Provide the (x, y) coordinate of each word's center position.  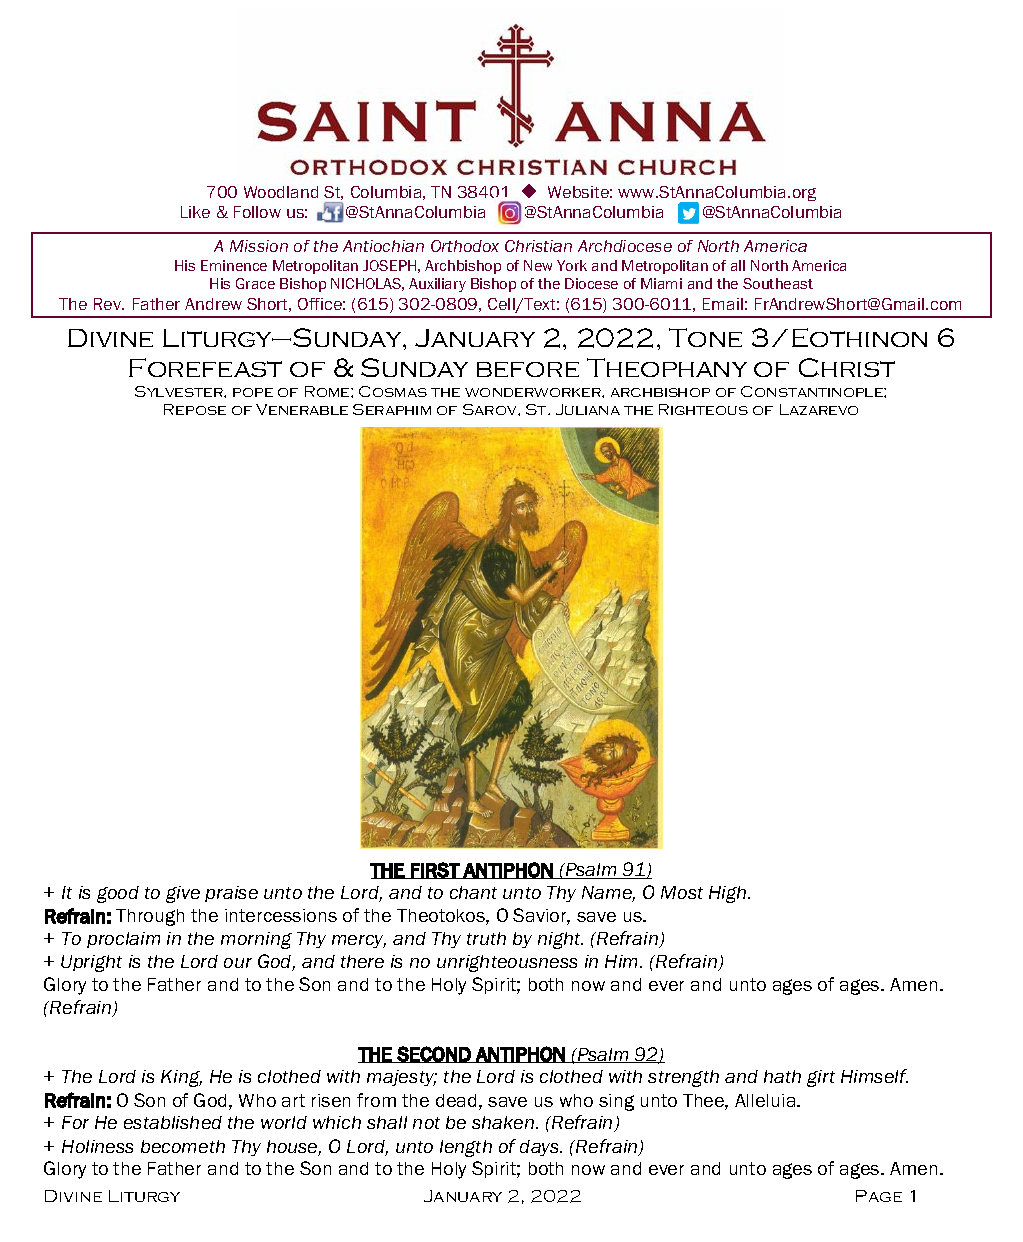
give (183, 894)
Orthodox (465, 246)
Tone (705, 337)
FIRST (435, 870)
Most (682, 892)
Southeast (778, 283)
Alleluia (766, 1100)
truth (486, 938)
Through (150, 917)
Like (195, 212)
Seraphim (392, 409)
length (466, 1148)
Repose (195, 409)
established (173, 1122)
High (729, 894)
